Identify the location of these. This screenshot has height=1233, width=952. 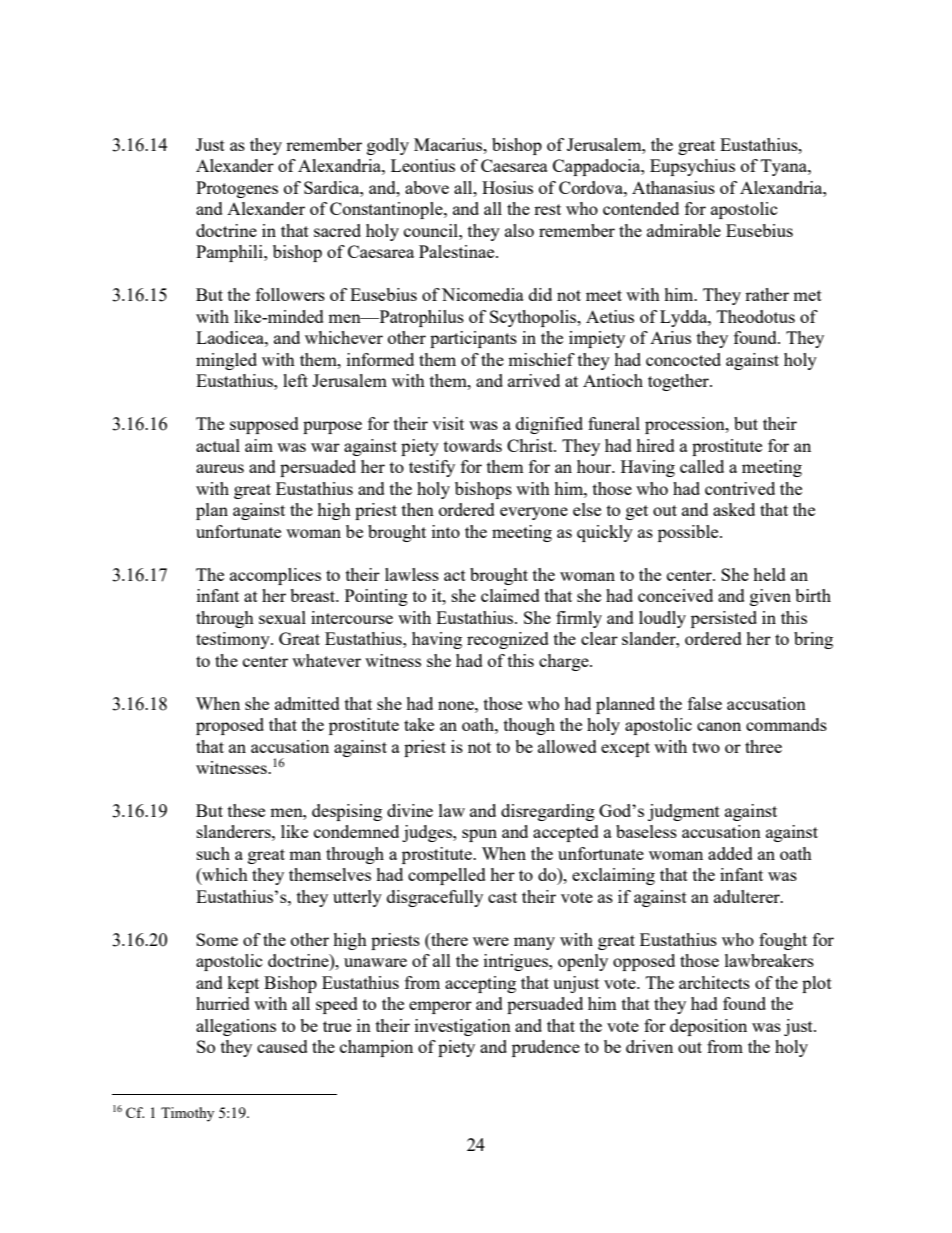
(246, 810).
